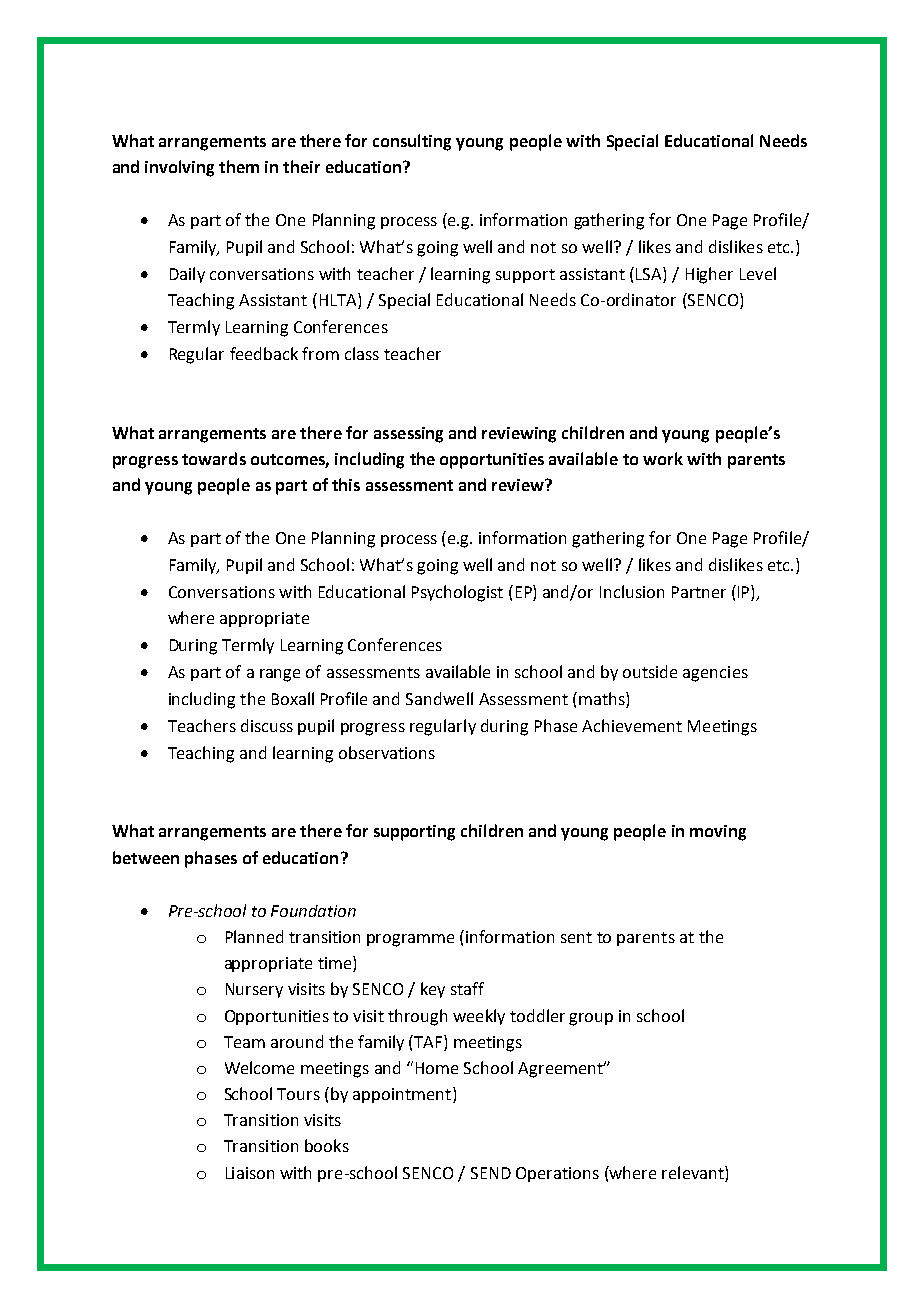 Image resolution: width=924 pixels, height=1308 pixels. I want to click on them, so click(239, 166).
